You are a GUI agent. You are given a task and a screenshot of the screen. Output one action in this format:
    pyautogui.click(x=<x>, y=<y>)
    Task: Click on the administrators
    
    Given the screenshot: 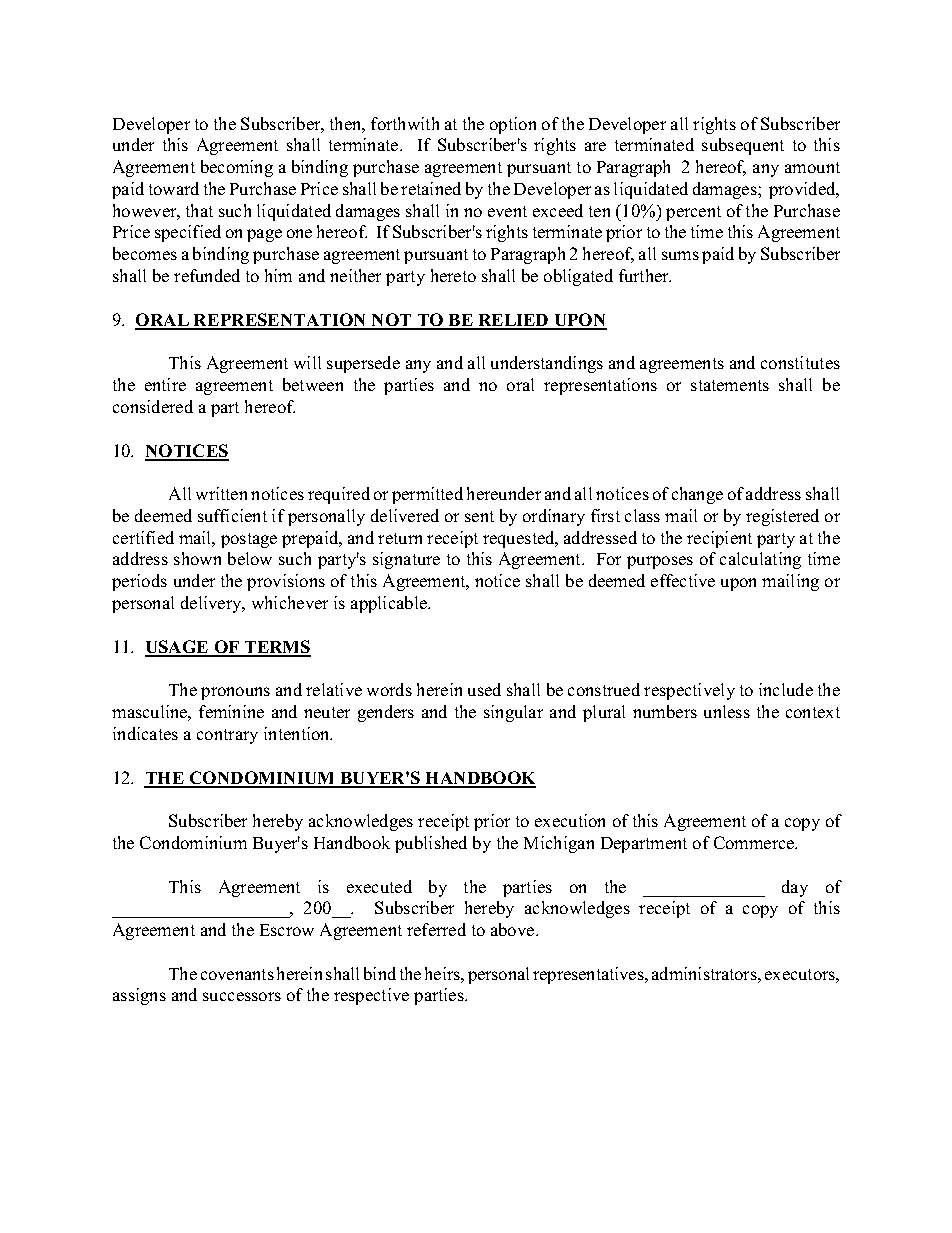 What is the action you would take?
    pyautogui.click(x=705, y=973)
